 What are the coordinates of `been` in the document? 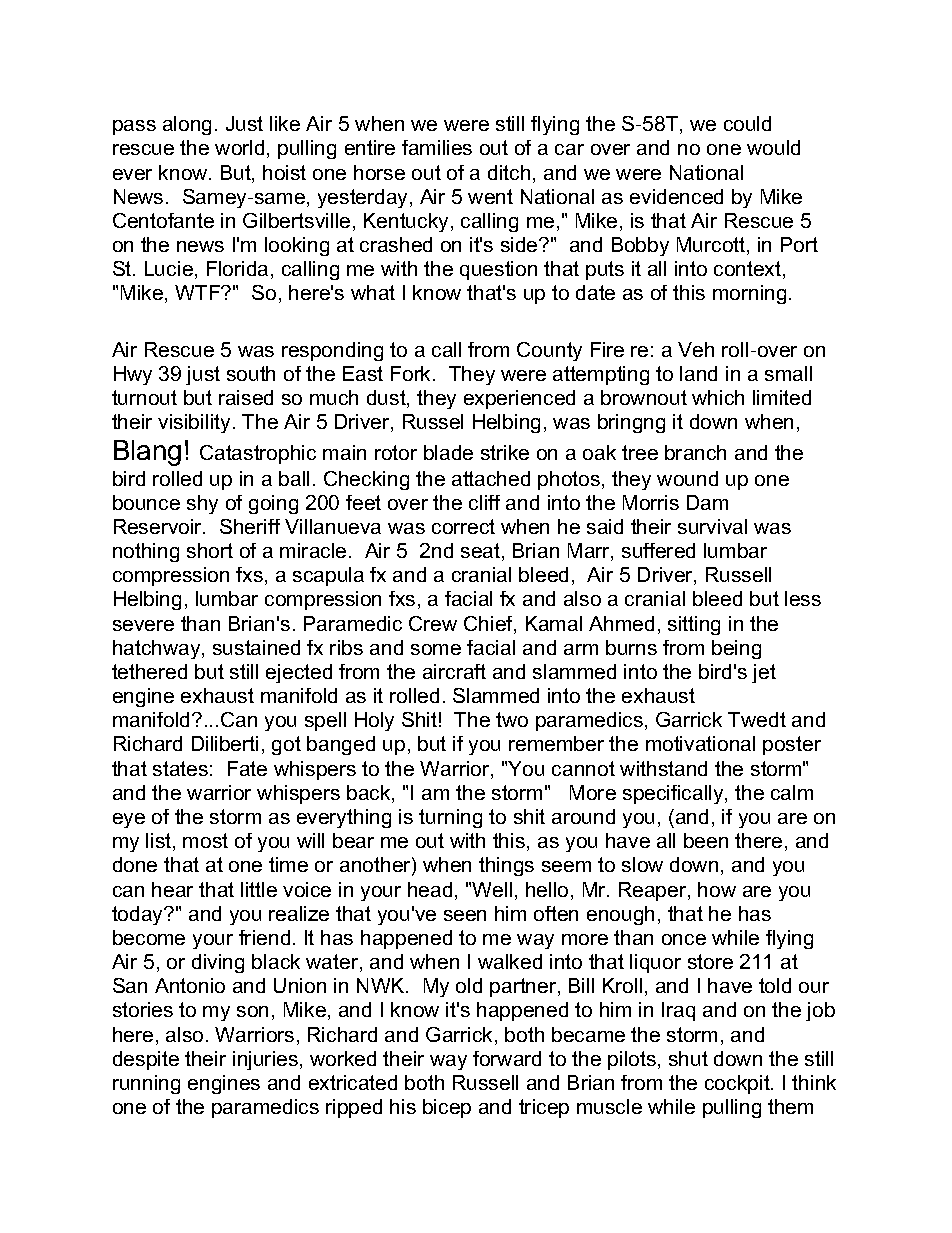 It's located at (706, 840).
